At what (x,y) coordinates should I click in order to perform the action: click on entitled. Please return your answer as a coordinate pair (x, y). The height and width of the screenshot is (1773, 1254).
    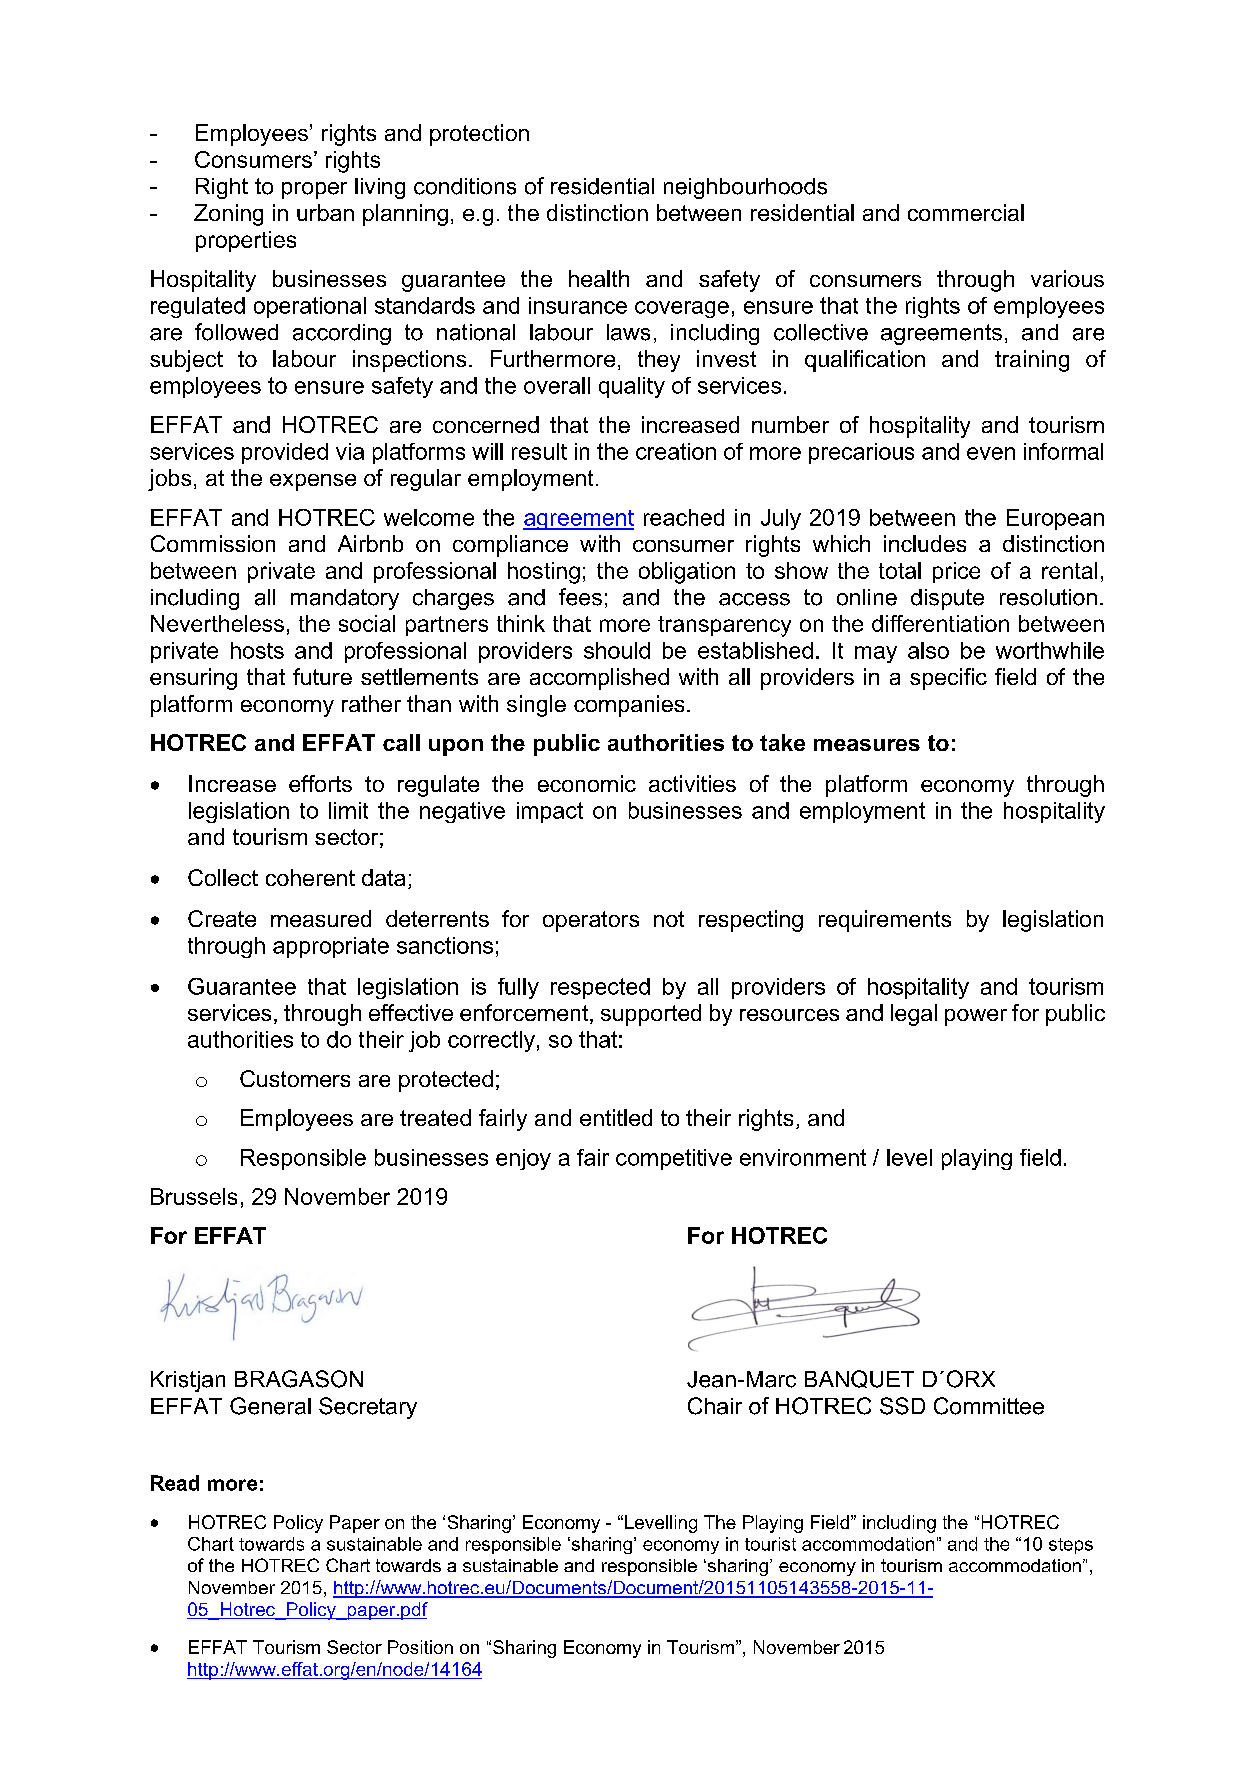
    Looking at the image, I should click on (616, 1117).
